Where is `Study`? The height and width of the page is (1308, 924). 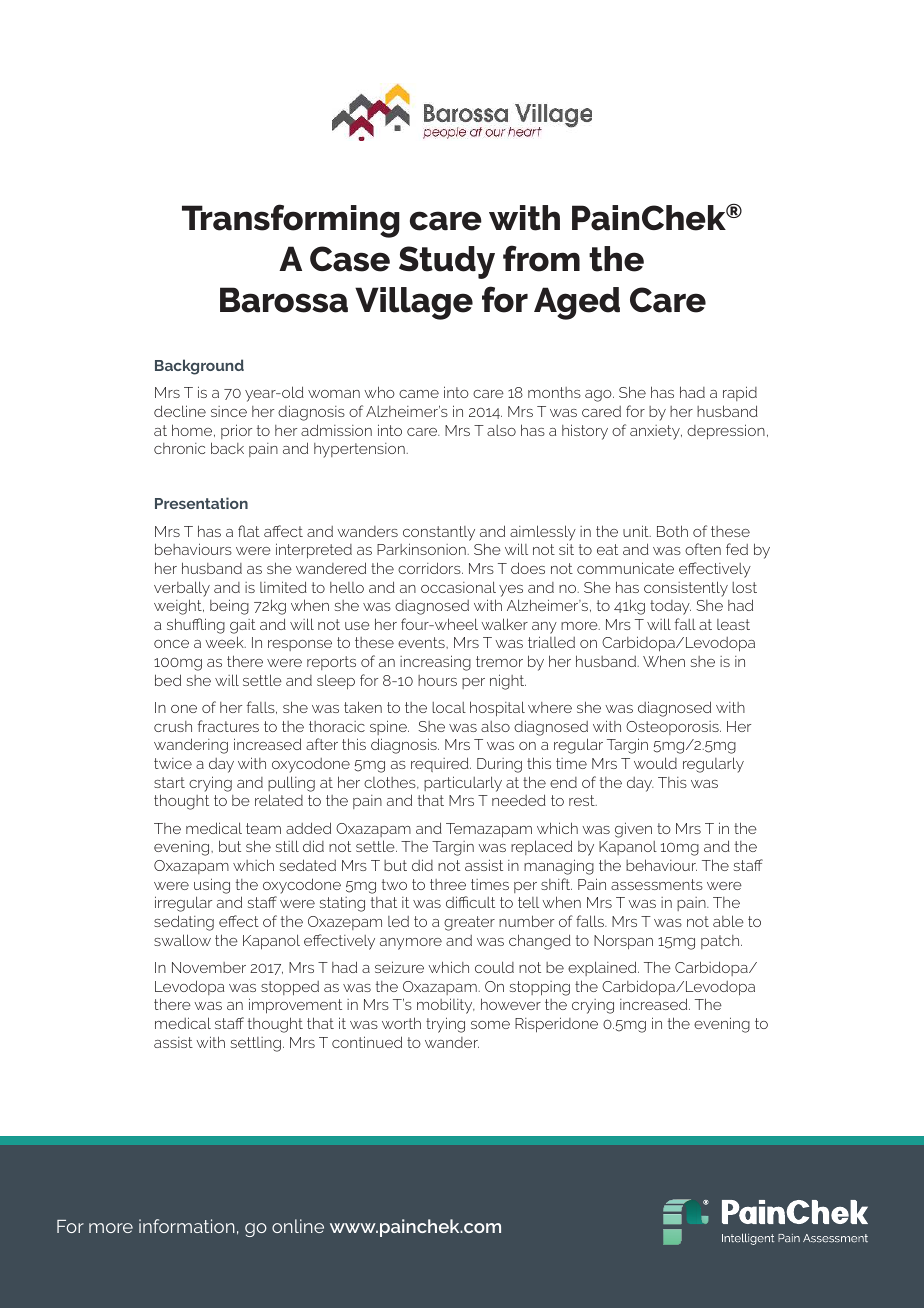 Study is located at coordinates (447, 262).
